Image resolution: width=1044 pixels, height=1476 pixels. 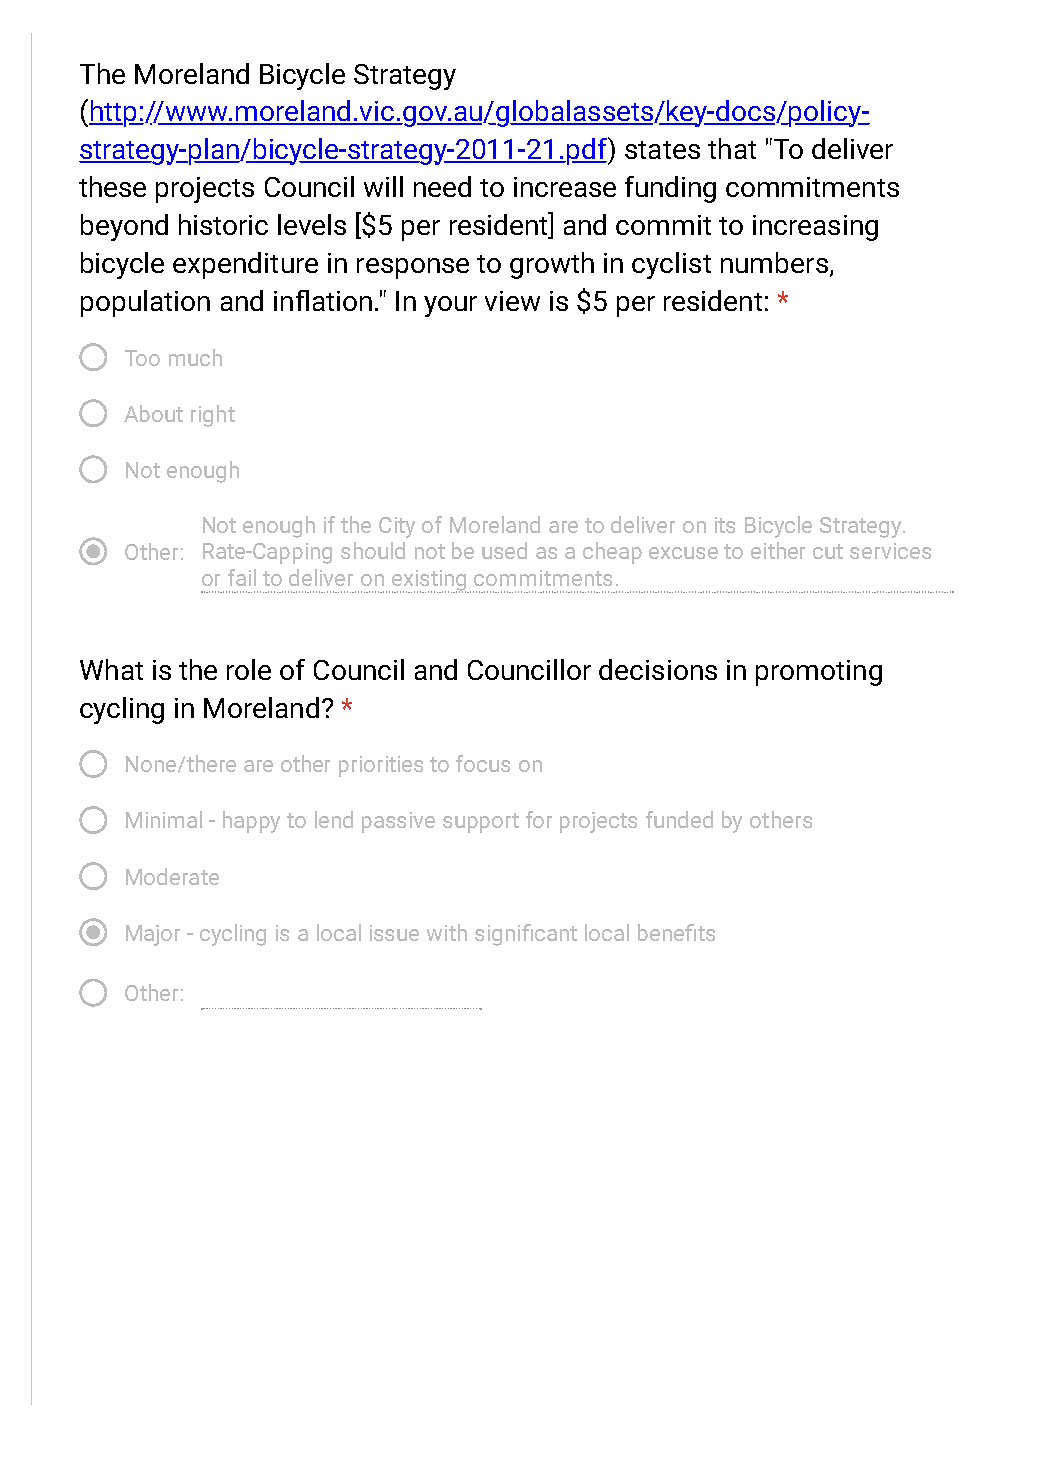 What do you see at coordinates (447, 932) in the image?
I see `with` at bounding box center [447, 932].
